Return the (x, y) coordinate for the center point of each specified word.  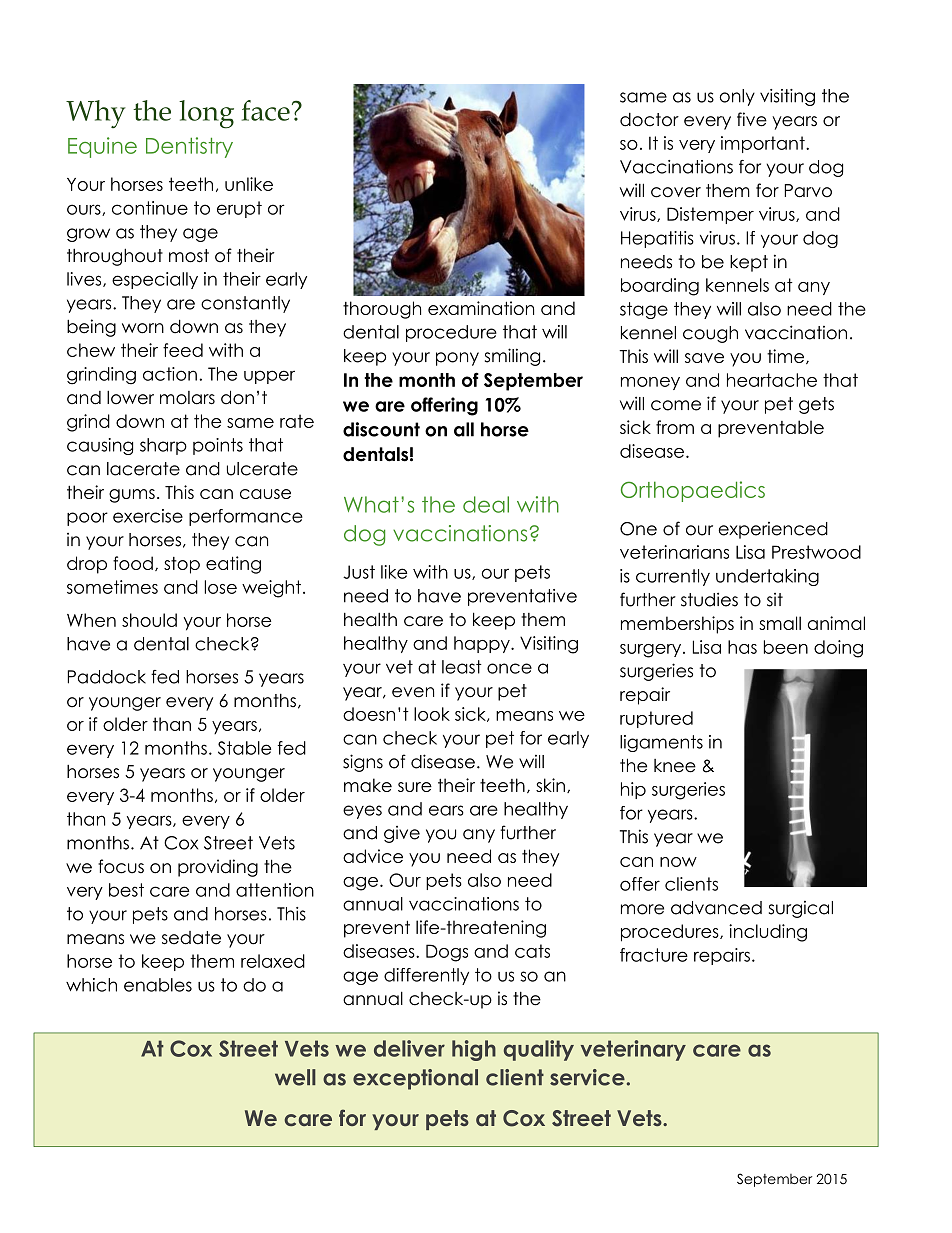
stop (182, 565)
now (678, 862)
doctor (649, 120)
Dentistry (189, 147)
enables (158, 985)
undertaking (767, 577)
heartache (772, 380)
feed (183, 350)
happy (483, 644)
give (402, 834)
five (752, 119)
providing (218, 868)
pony (457, 359)
